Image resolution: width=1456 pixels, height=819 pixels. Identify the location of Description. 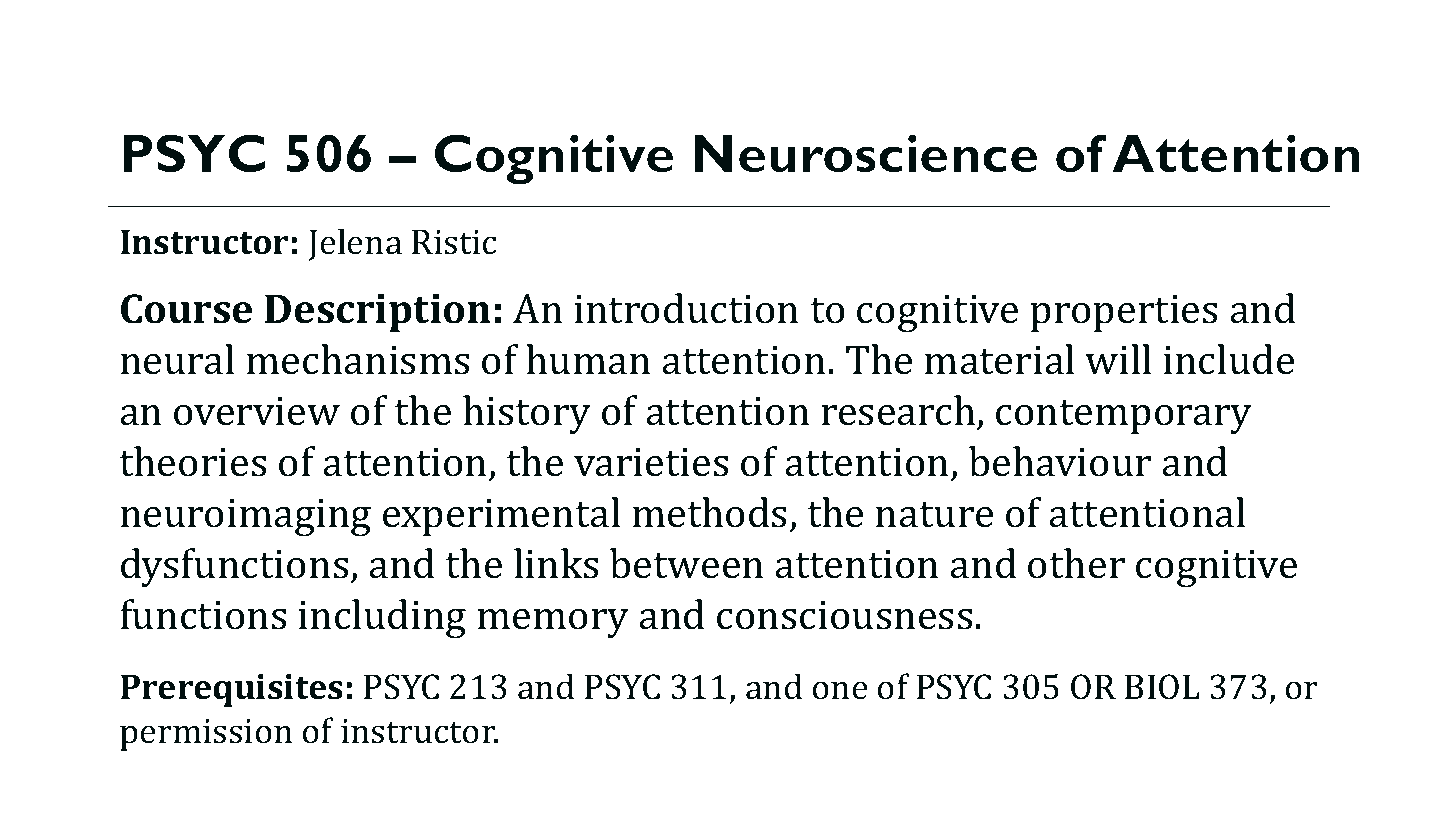
(378, 313).
